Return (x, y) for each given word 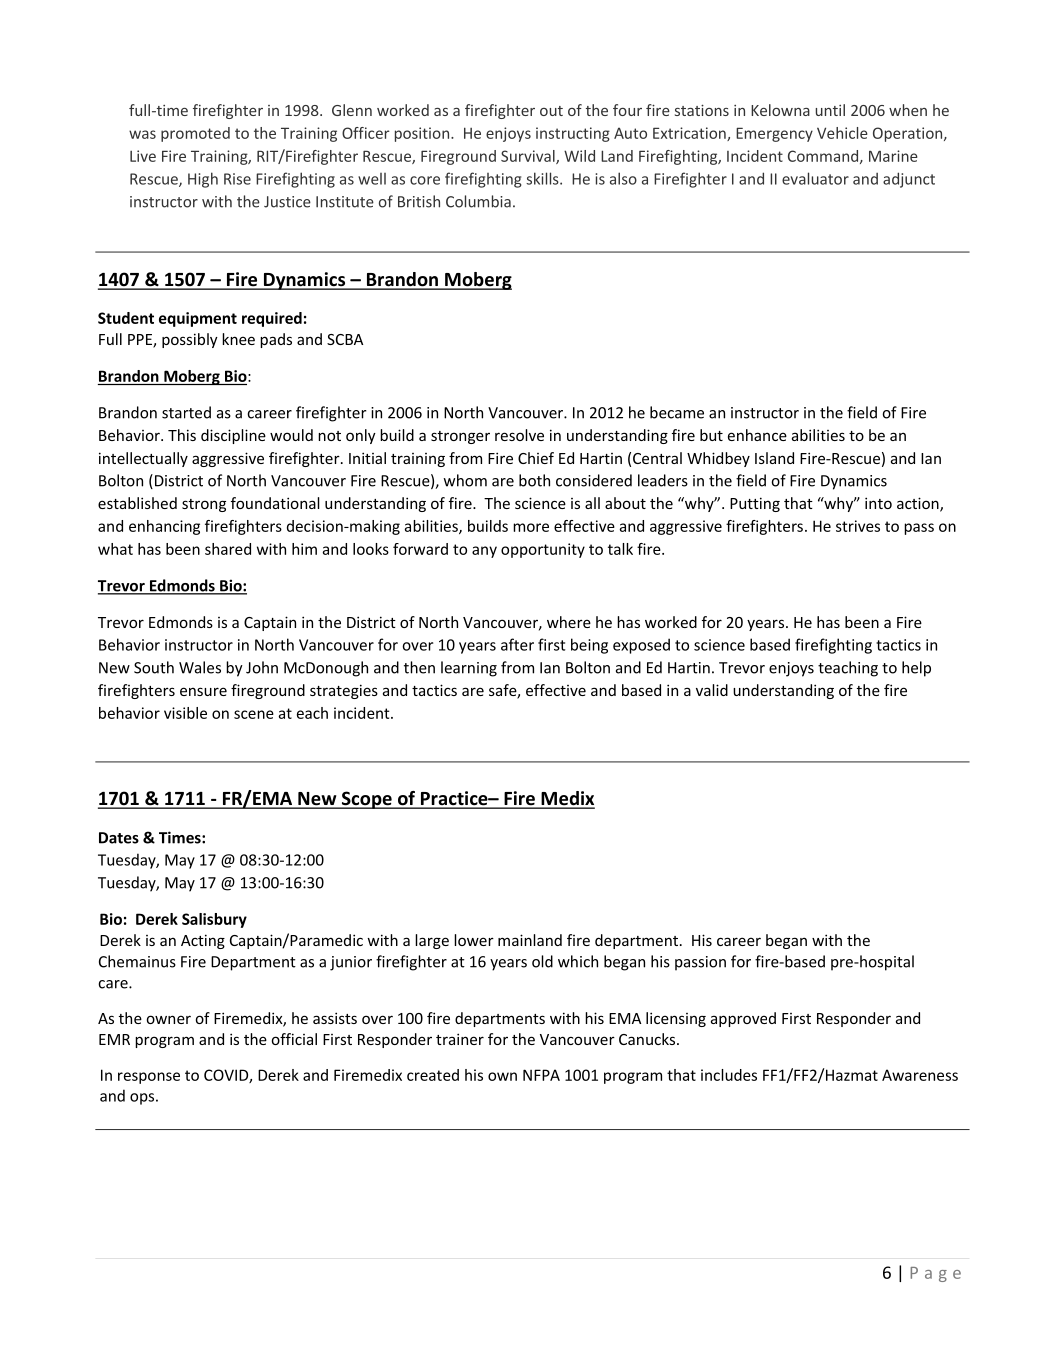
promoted (195, 134)
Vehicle (842, 133)
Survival (529, 157)
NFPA (541, 1075)
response (149, 1078)
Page (935, 1274)
